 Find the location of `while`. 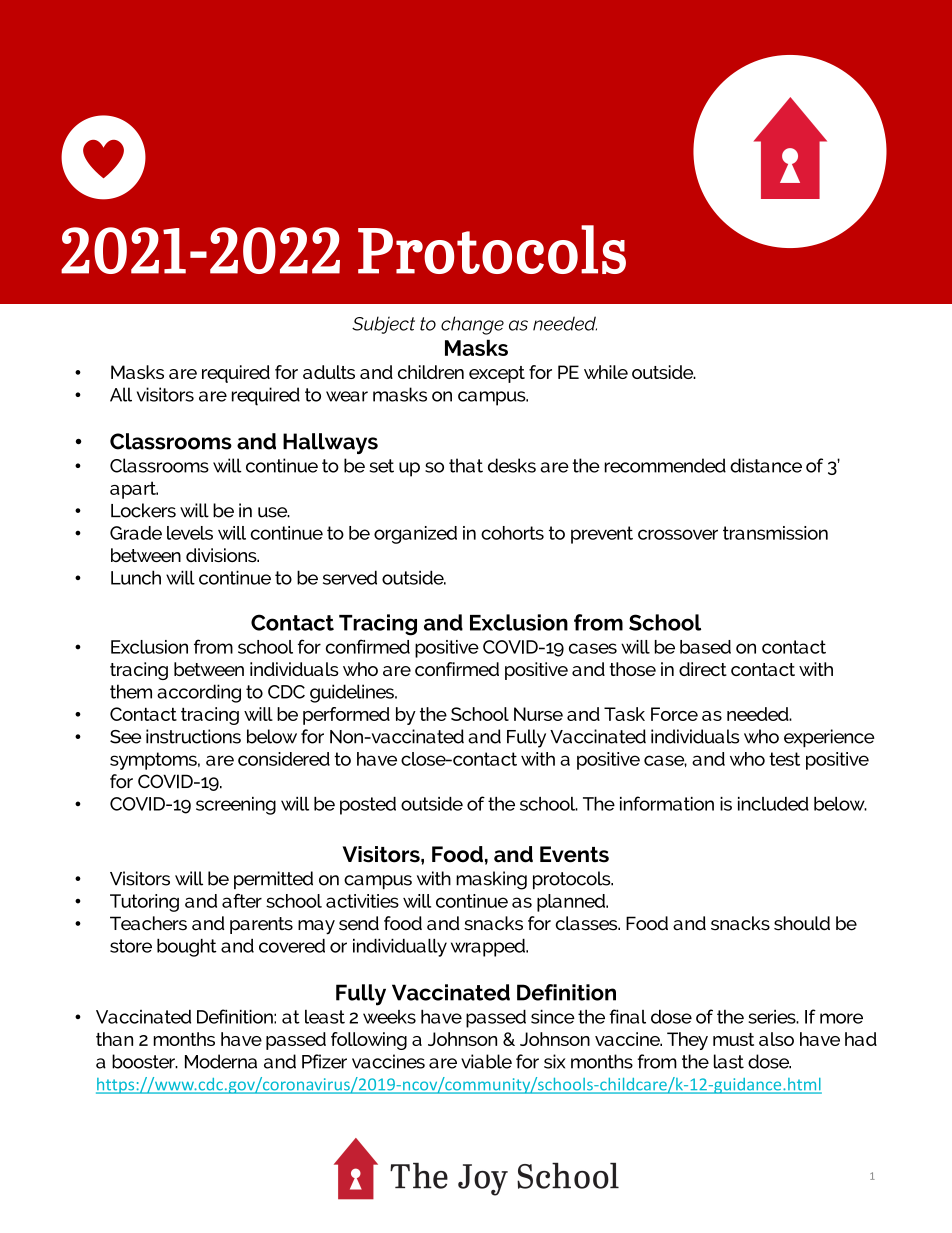

while is located at coordinates (606, 372).
